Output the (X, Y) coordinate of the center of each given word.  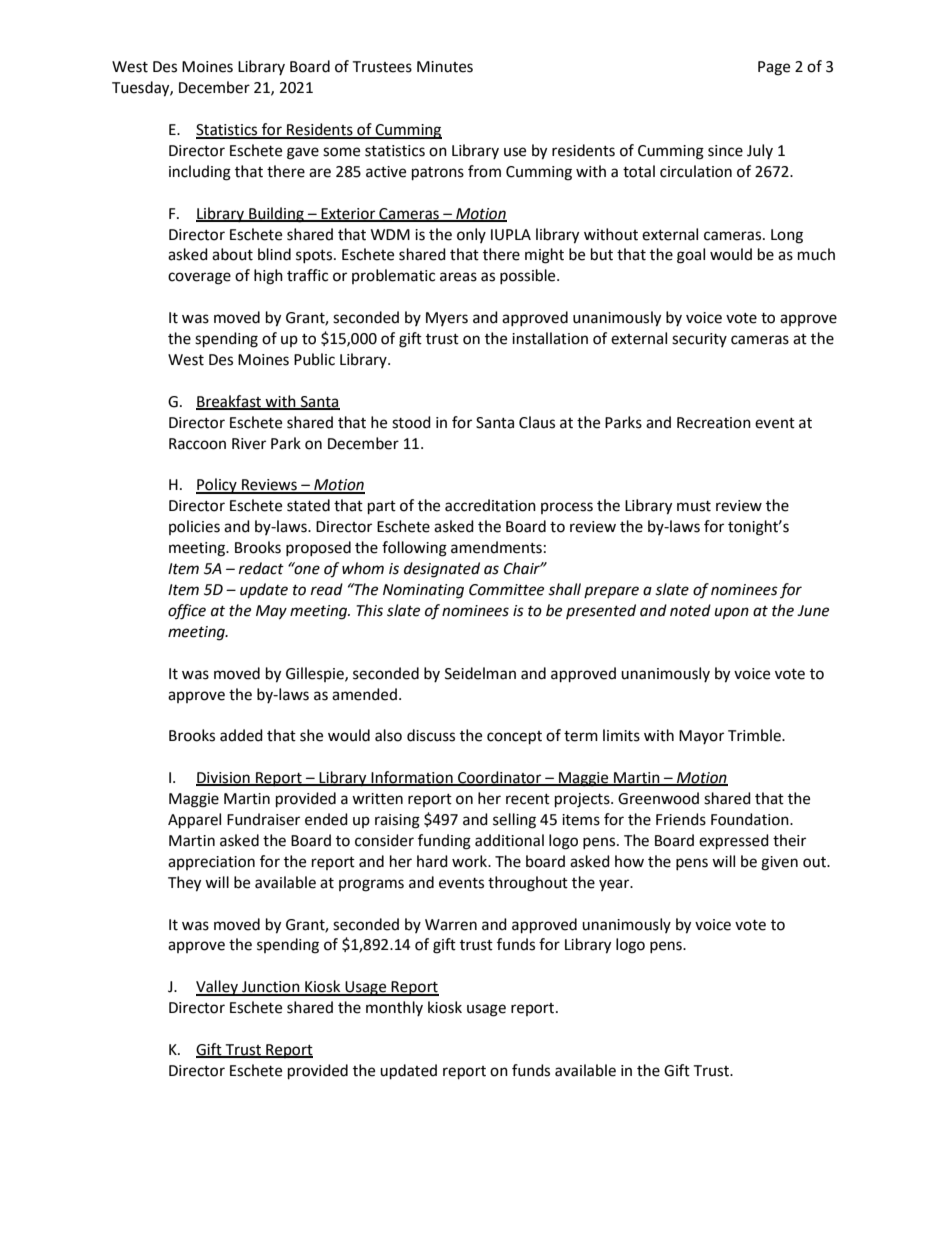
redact (261, 568)
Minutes (445, 67)
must (694, 506)
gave (303, 153)
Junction (271, 988)
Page (774, 68)
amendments (496, 547)
